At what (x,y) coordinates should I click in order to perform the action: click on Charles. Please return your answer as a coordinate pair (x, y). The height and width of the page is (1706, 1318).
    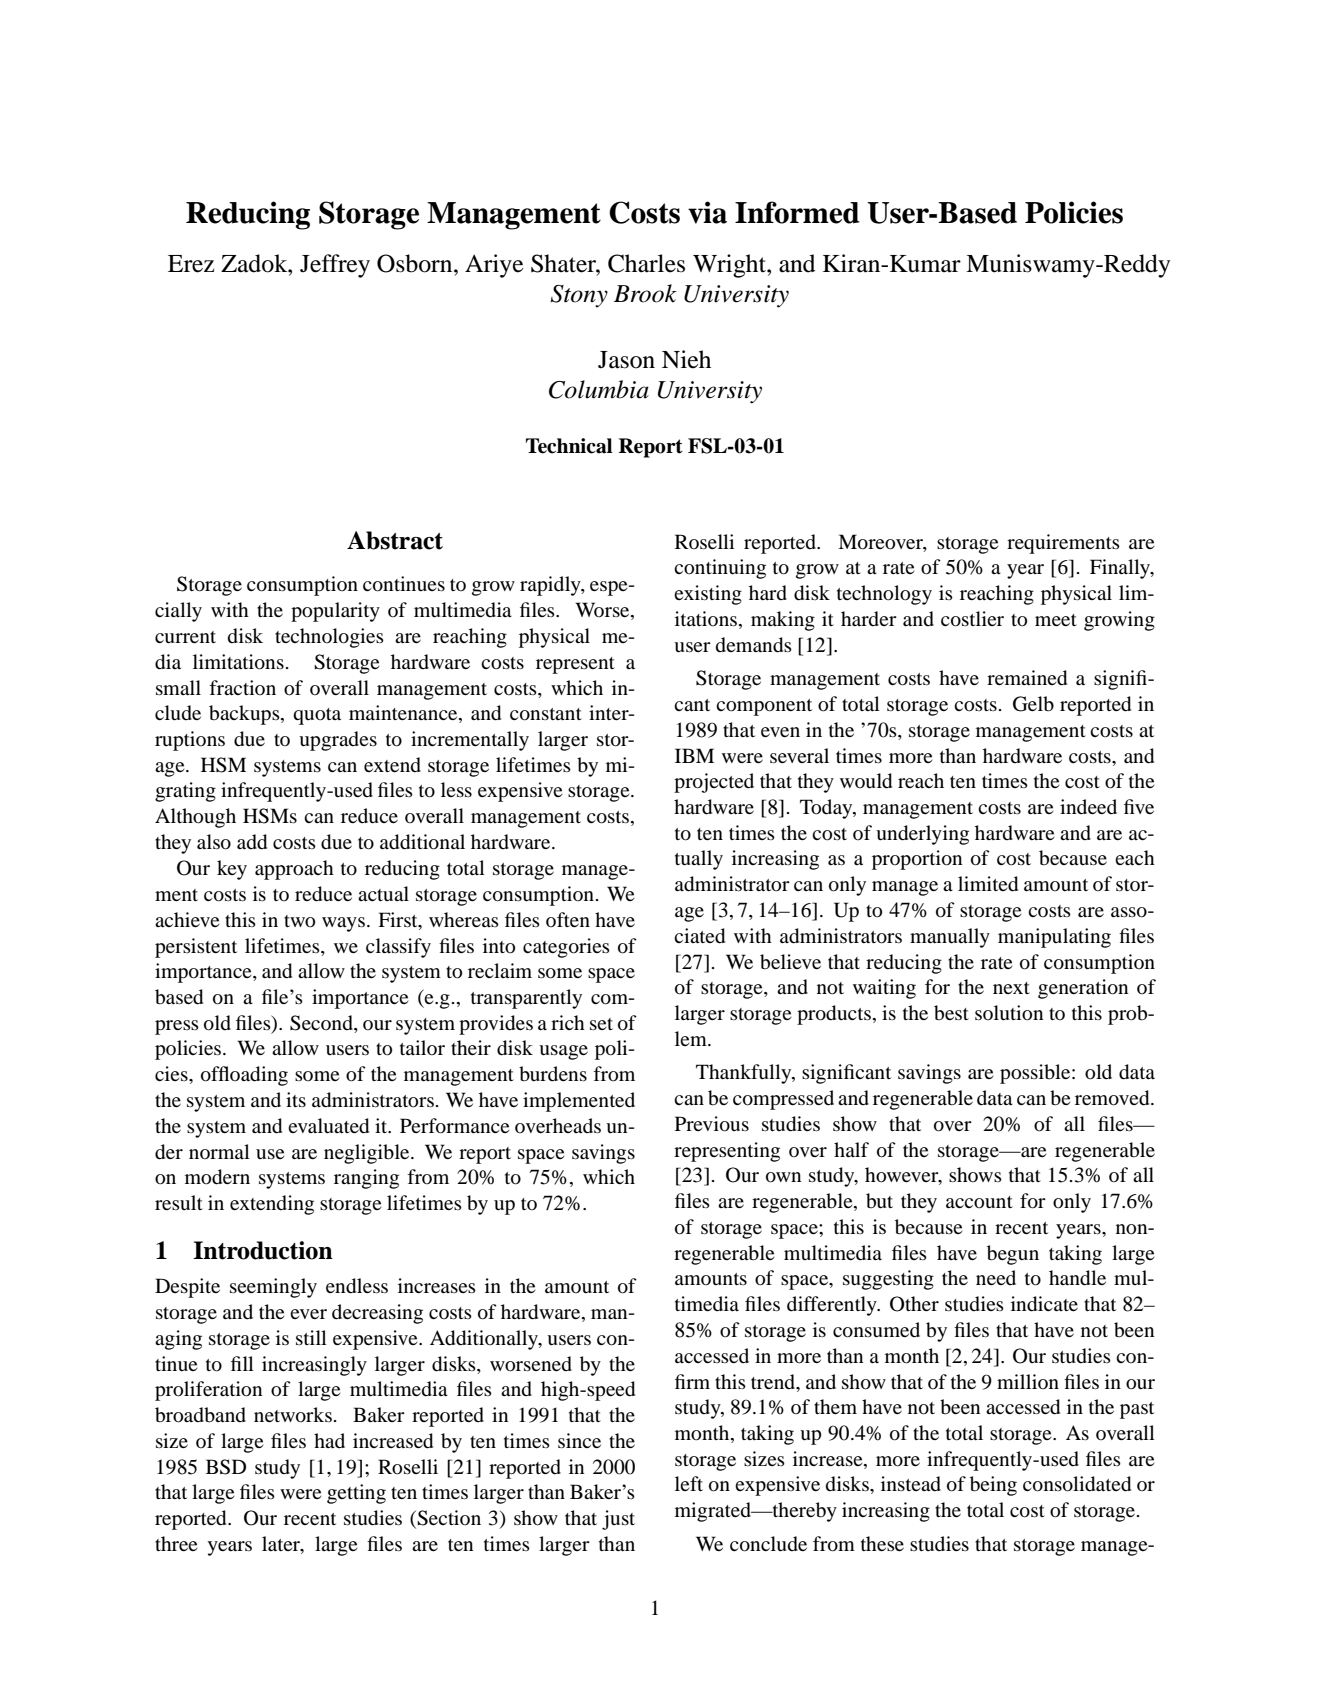
    Looking at the image, I should click on (646, 263).
